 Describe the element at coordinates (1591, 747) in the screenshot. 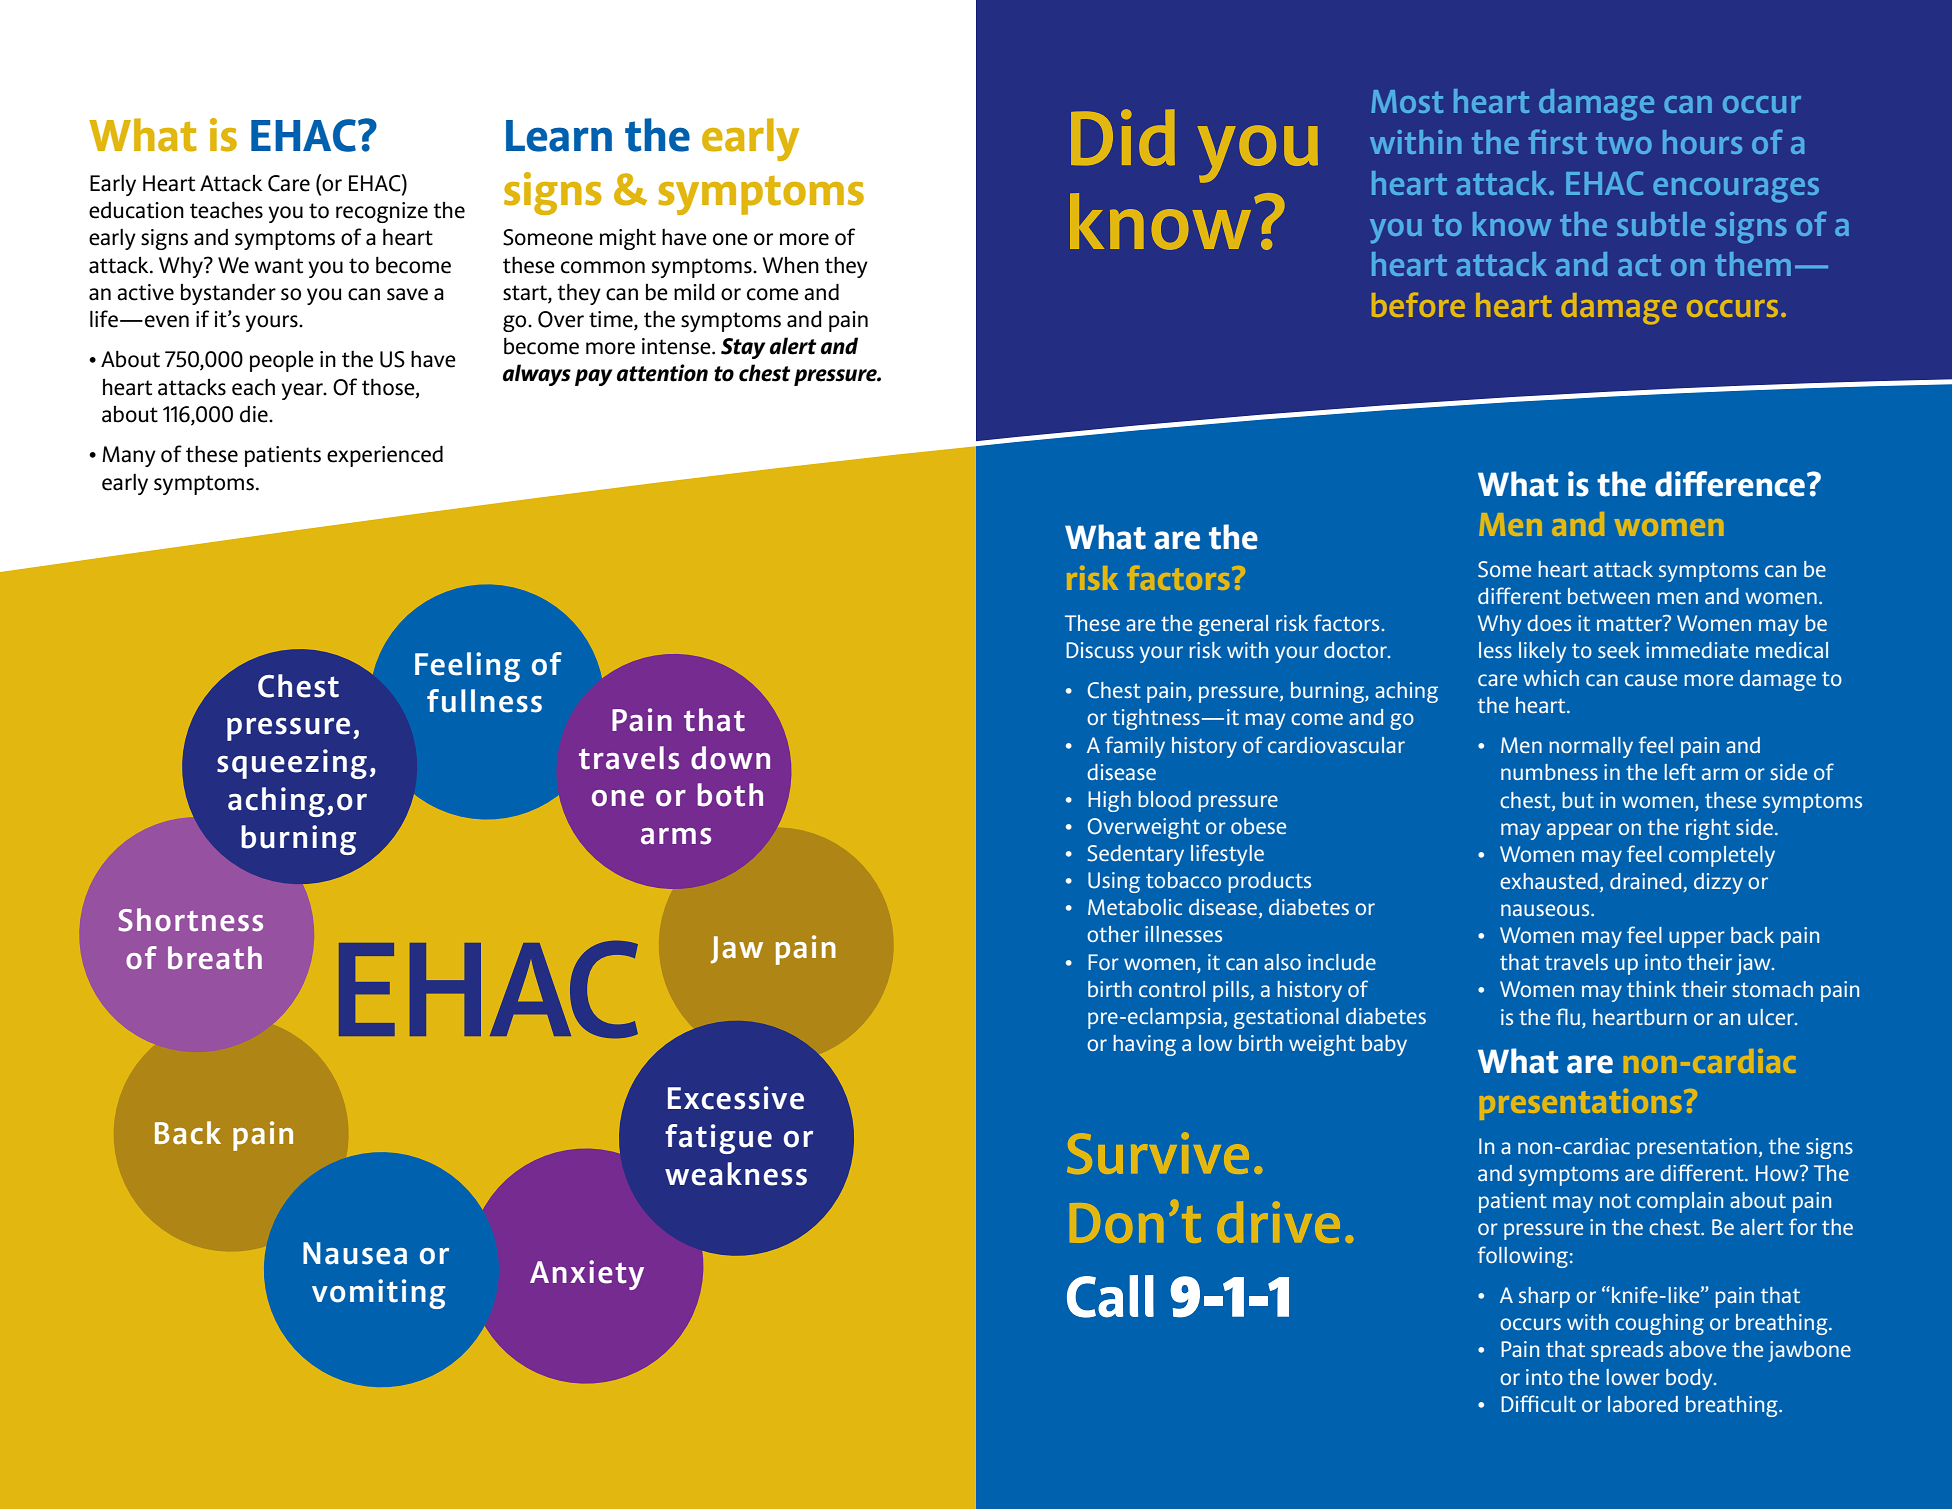

I see `normally` at that location.
